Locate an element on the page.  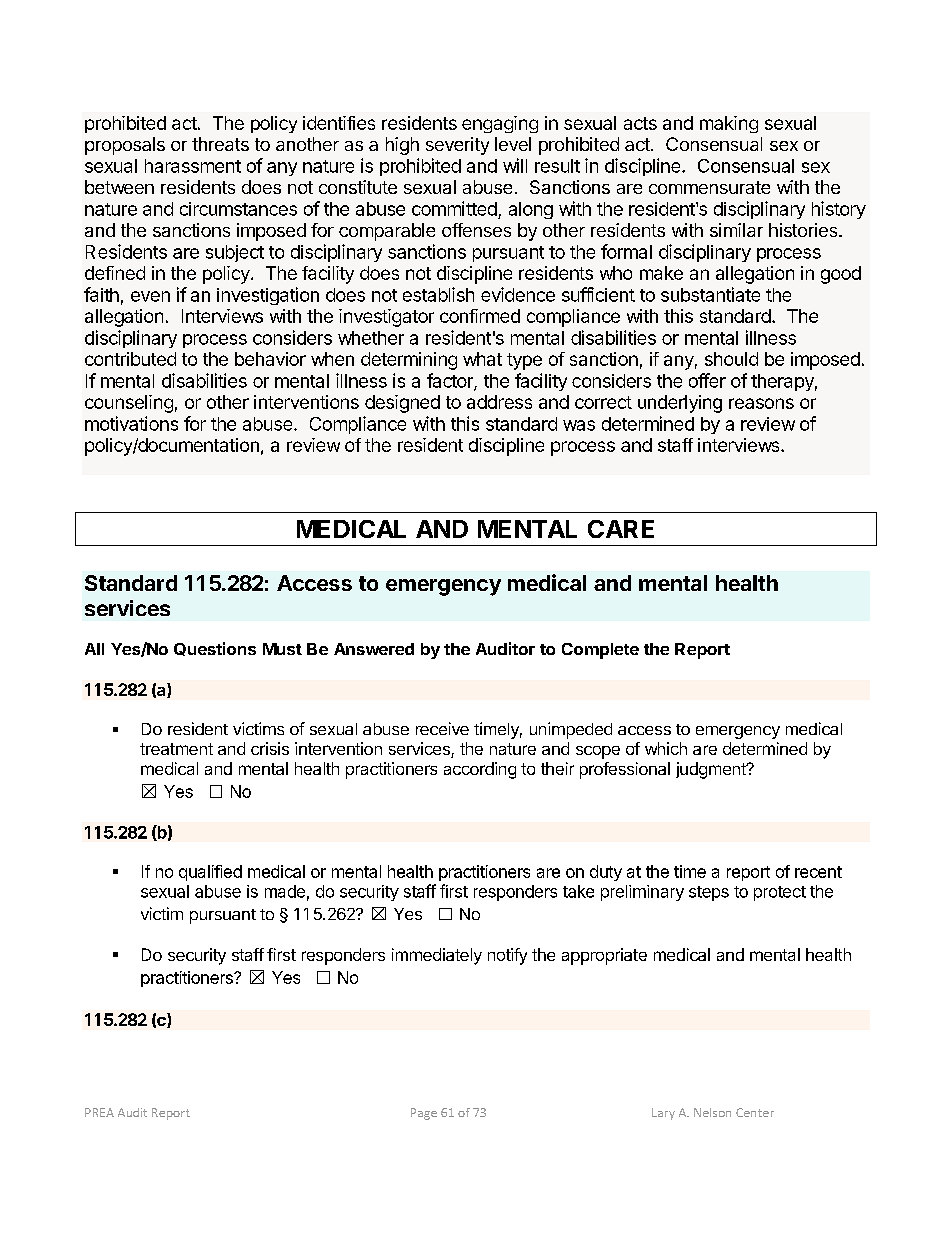
Center is located at coordinates (755, 1112).
